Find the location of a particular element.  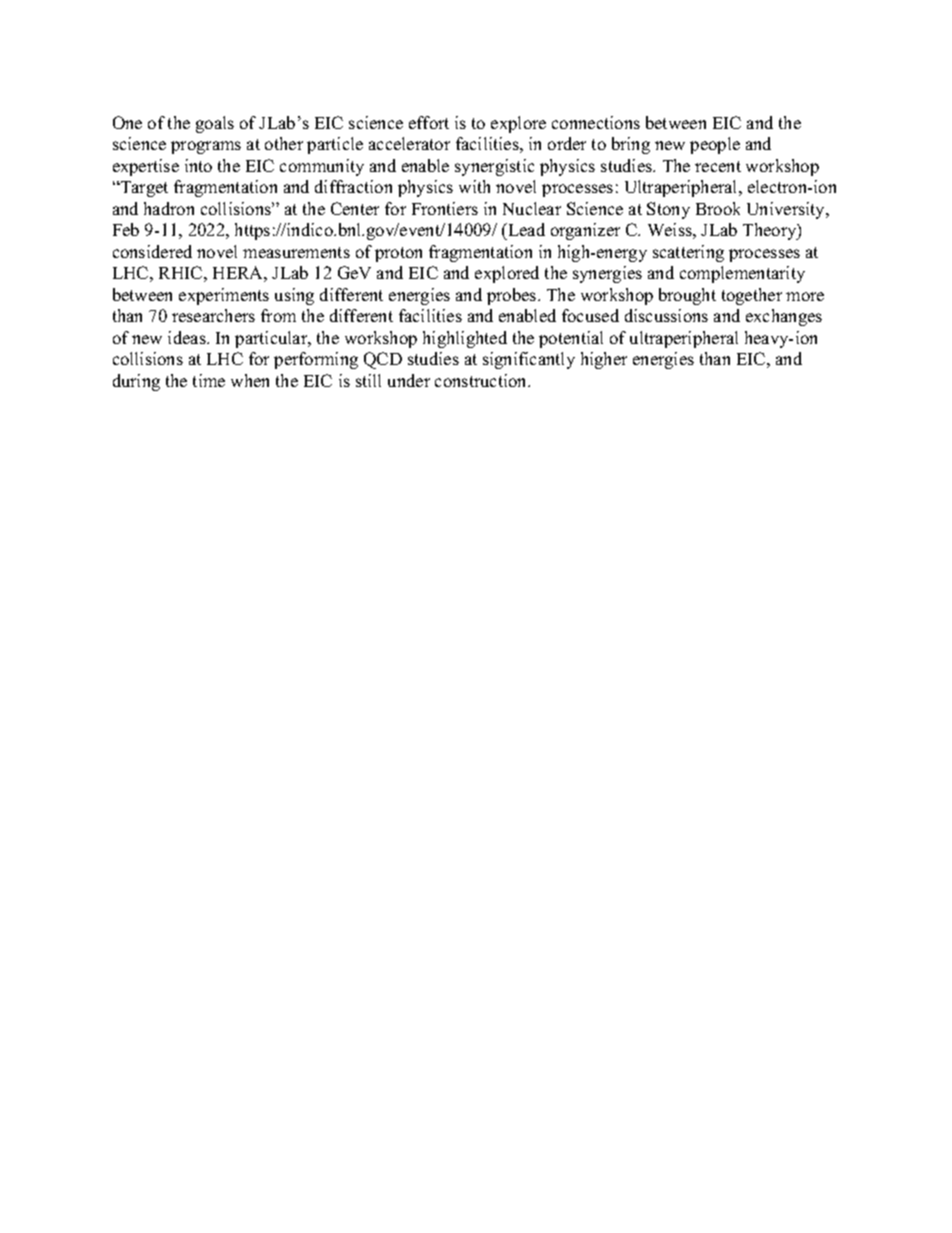

probes is located at coordinates (513, 296).
